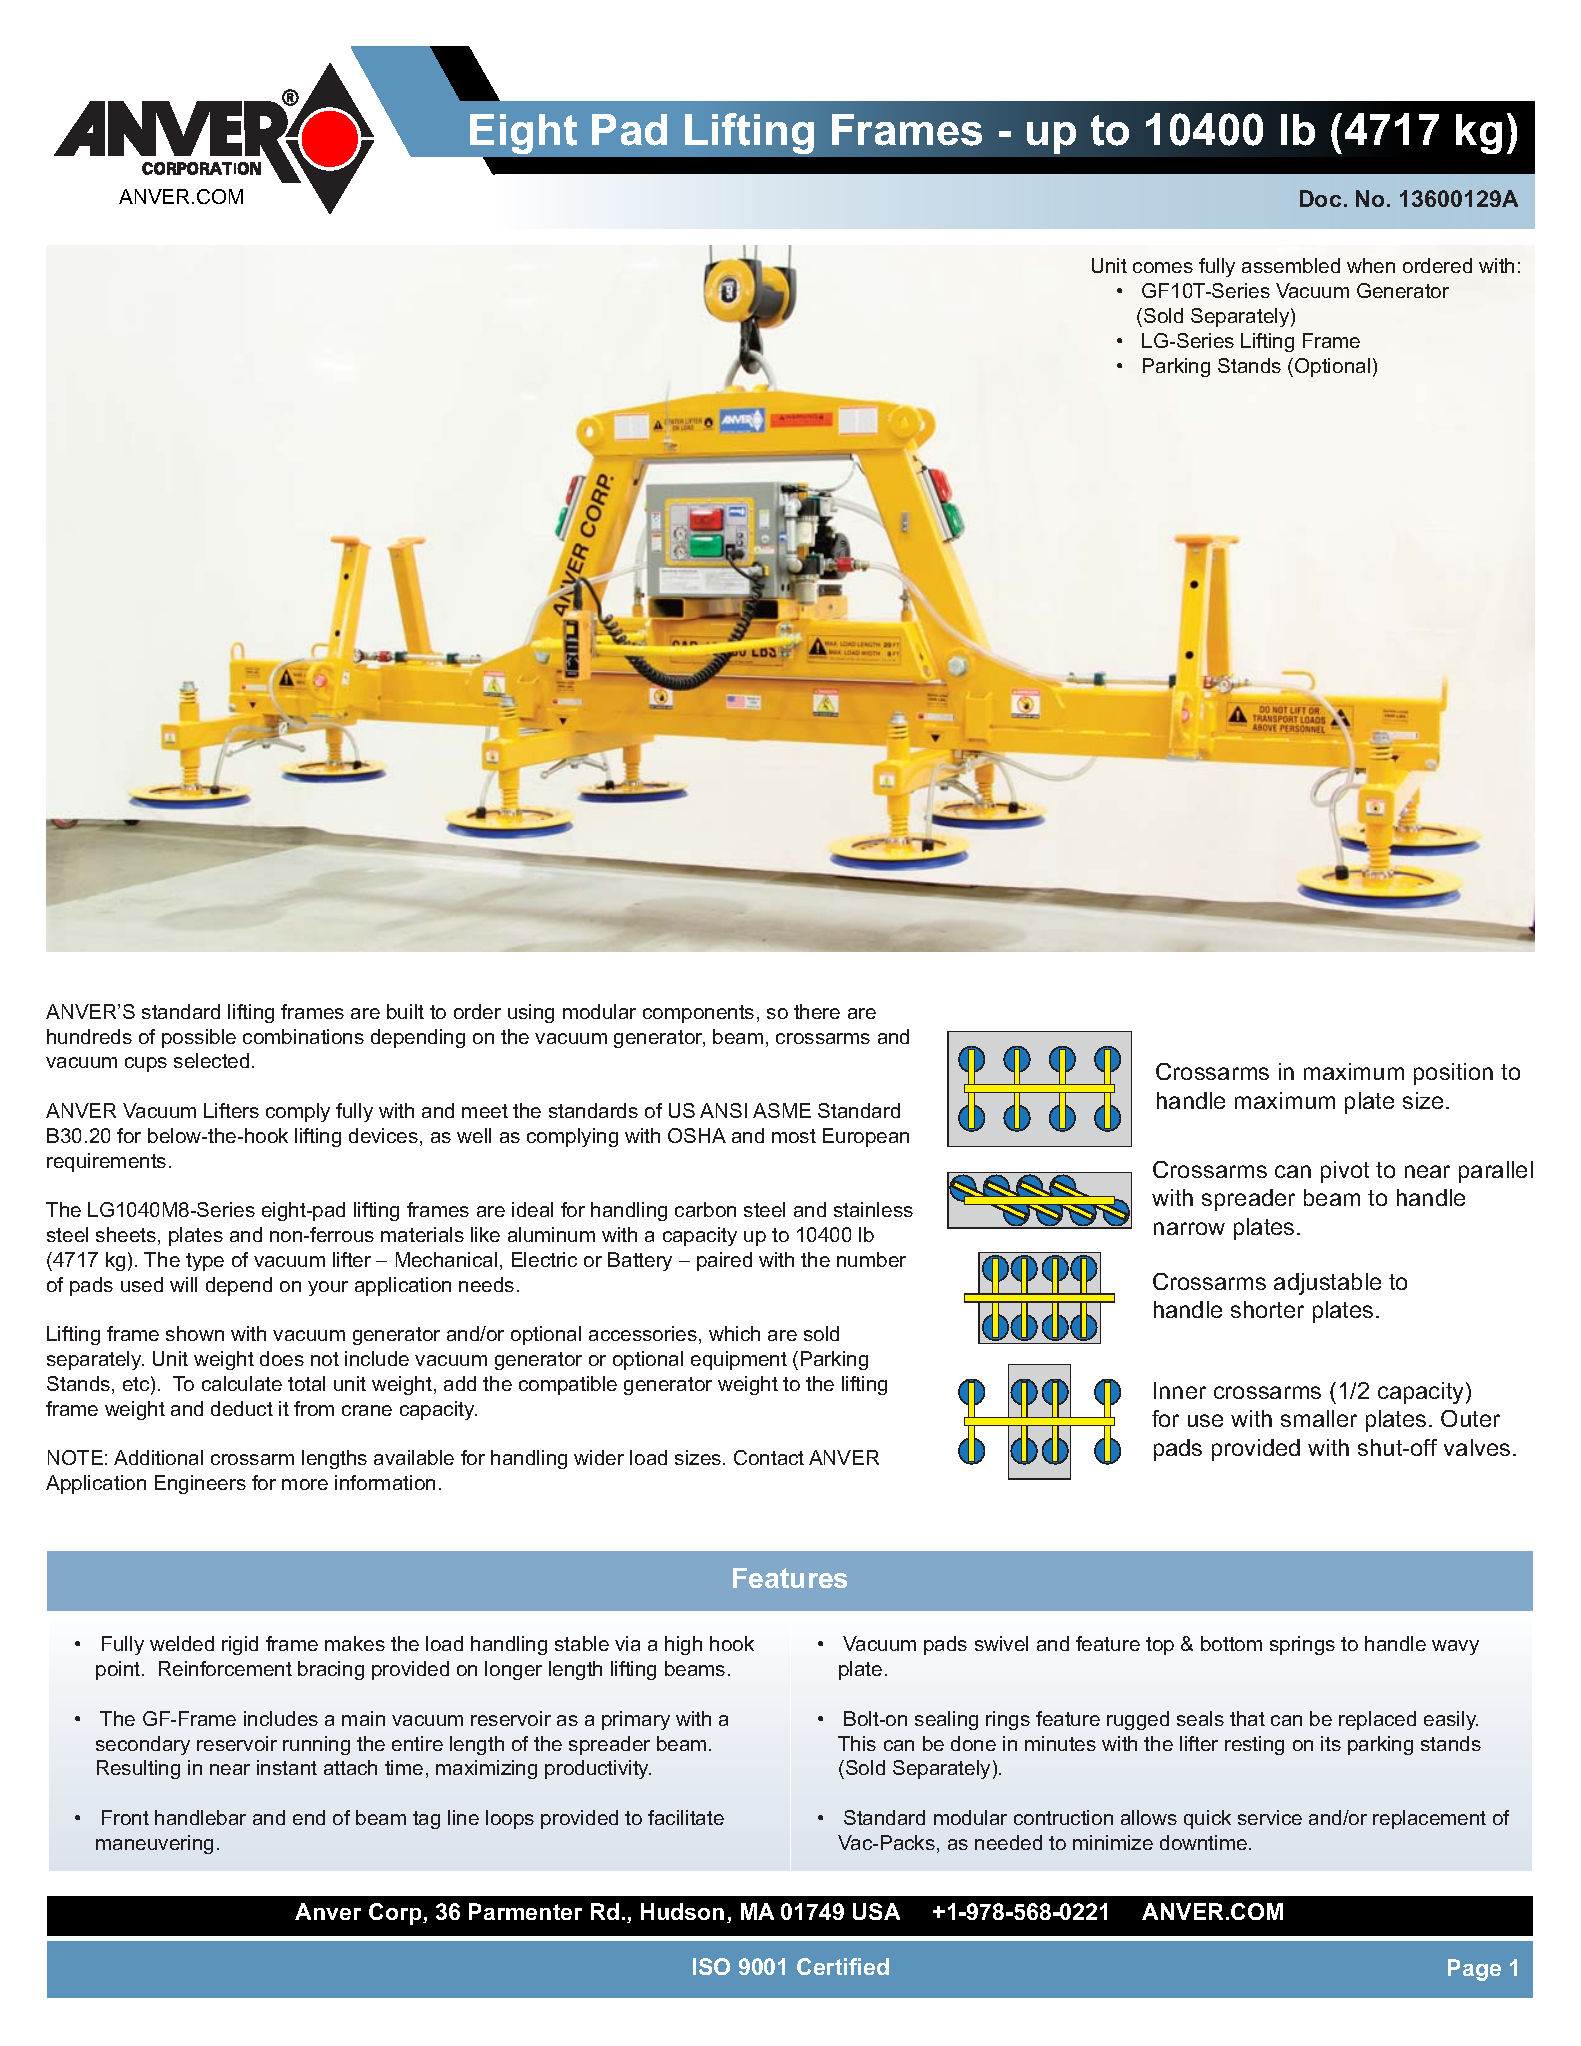 The height and width of the image is (2046, 1581). I want to click on assembled, so click(1291, 265).
